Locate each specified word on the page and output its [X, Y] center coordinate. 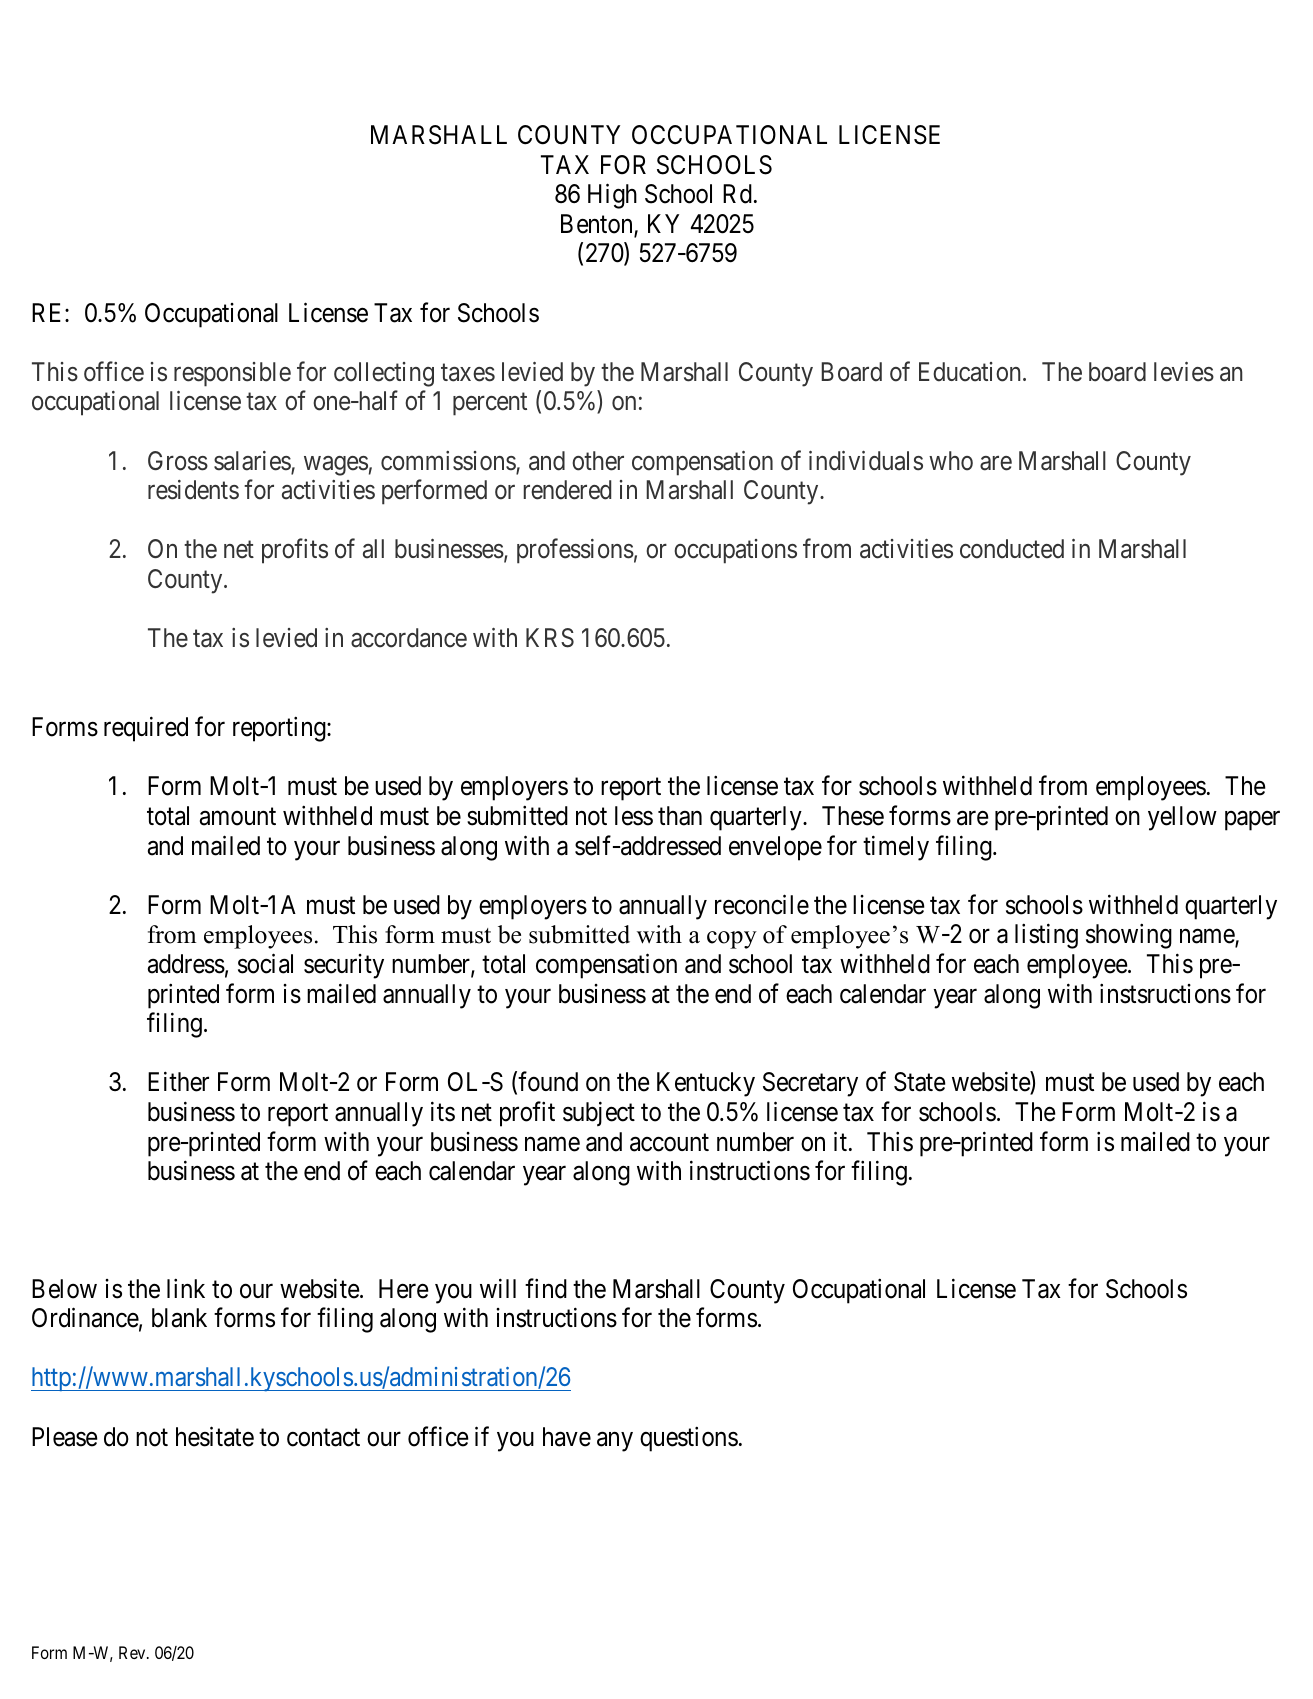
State [920, 1082]
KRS [550, 638]
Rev [133, 1652]
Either [178, 1082]
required [146, 729]
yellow [1182, 818]
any [615, 1442]
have [567, 1437]
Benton [598, 225]
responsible [232, 374]
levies [1184, 372]
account [669, 1143]
